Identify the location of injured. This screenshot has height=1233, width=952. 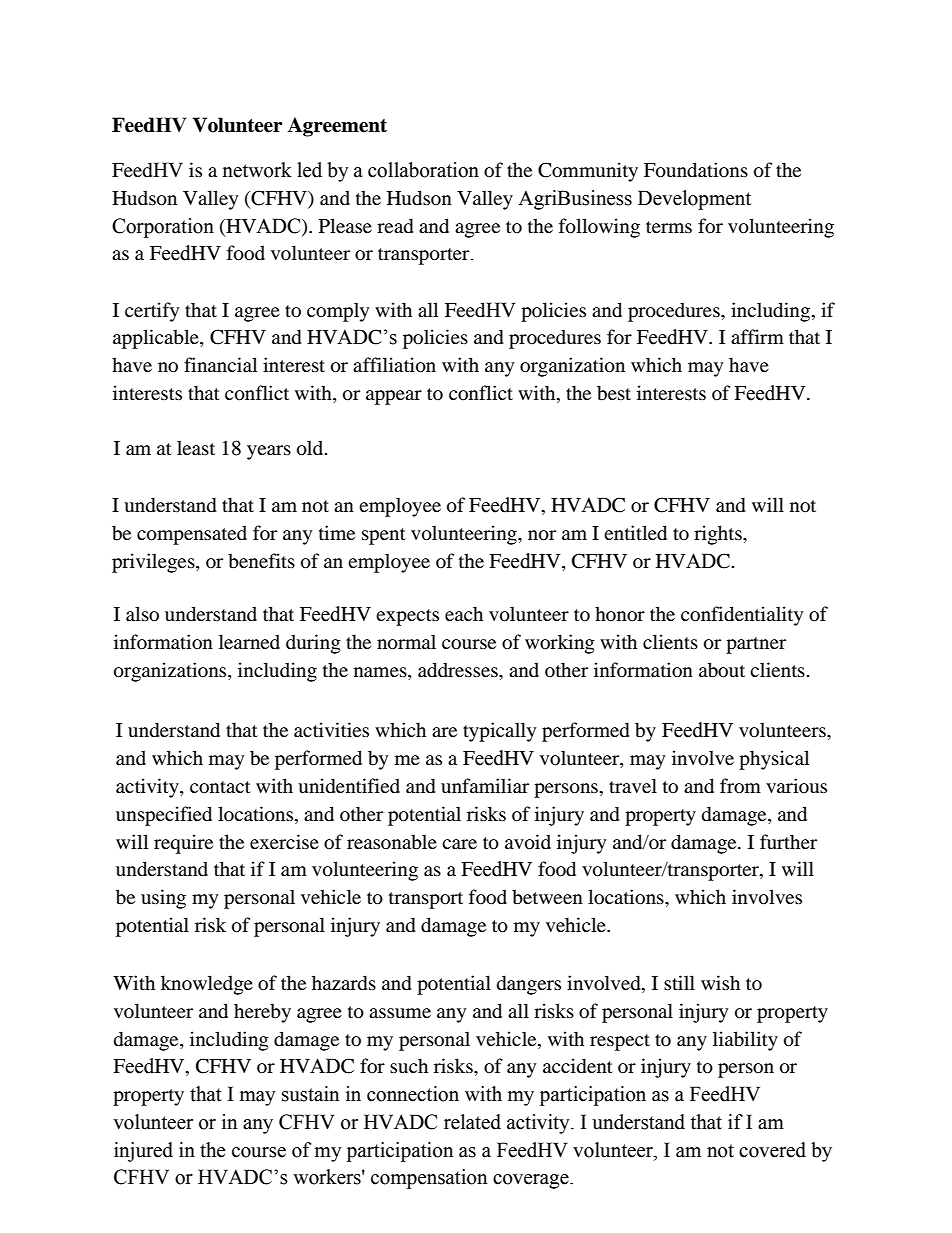
(143, 1152).
